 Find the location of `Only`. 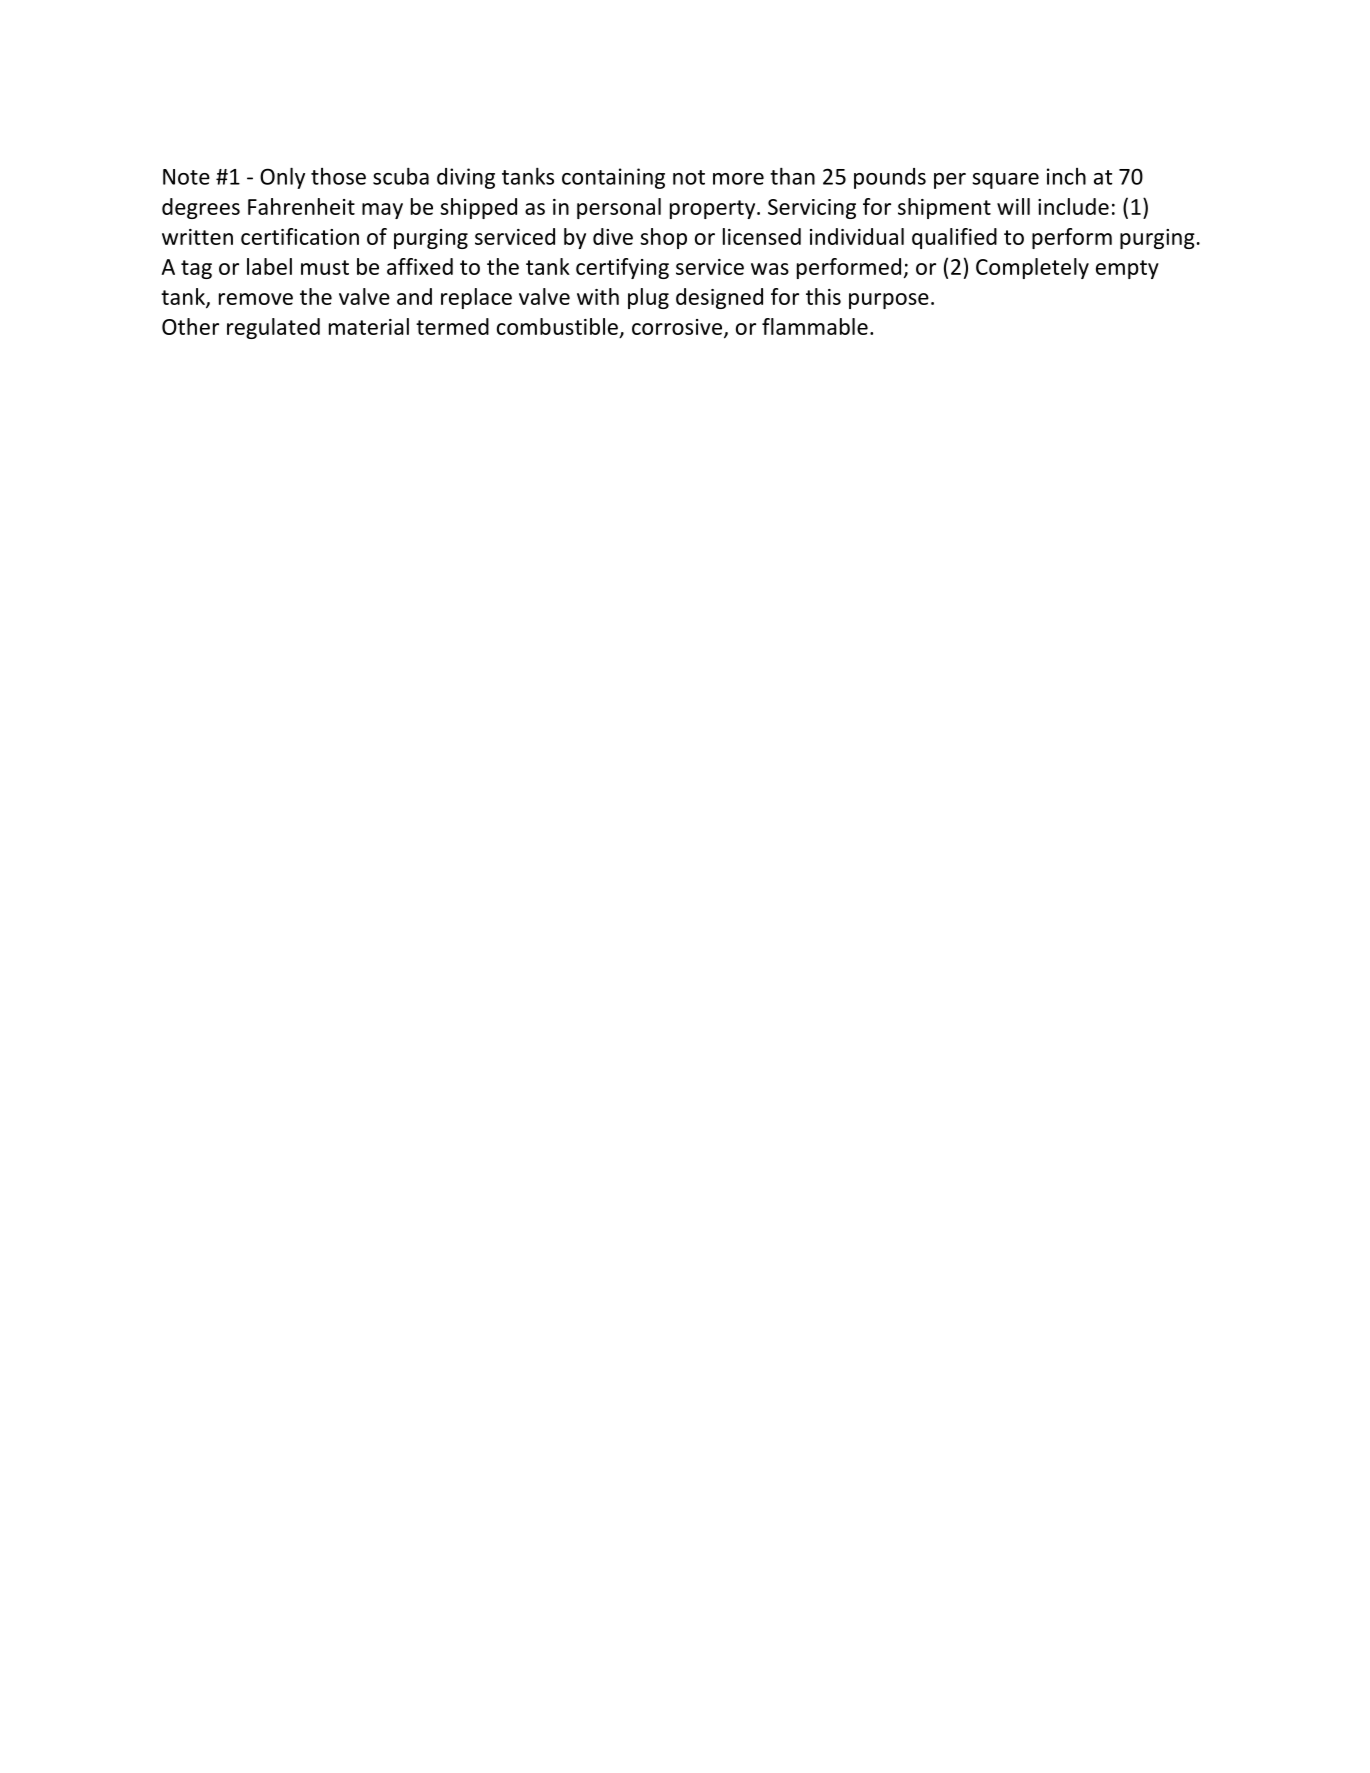

Only is located at coordinates (282, 178).
